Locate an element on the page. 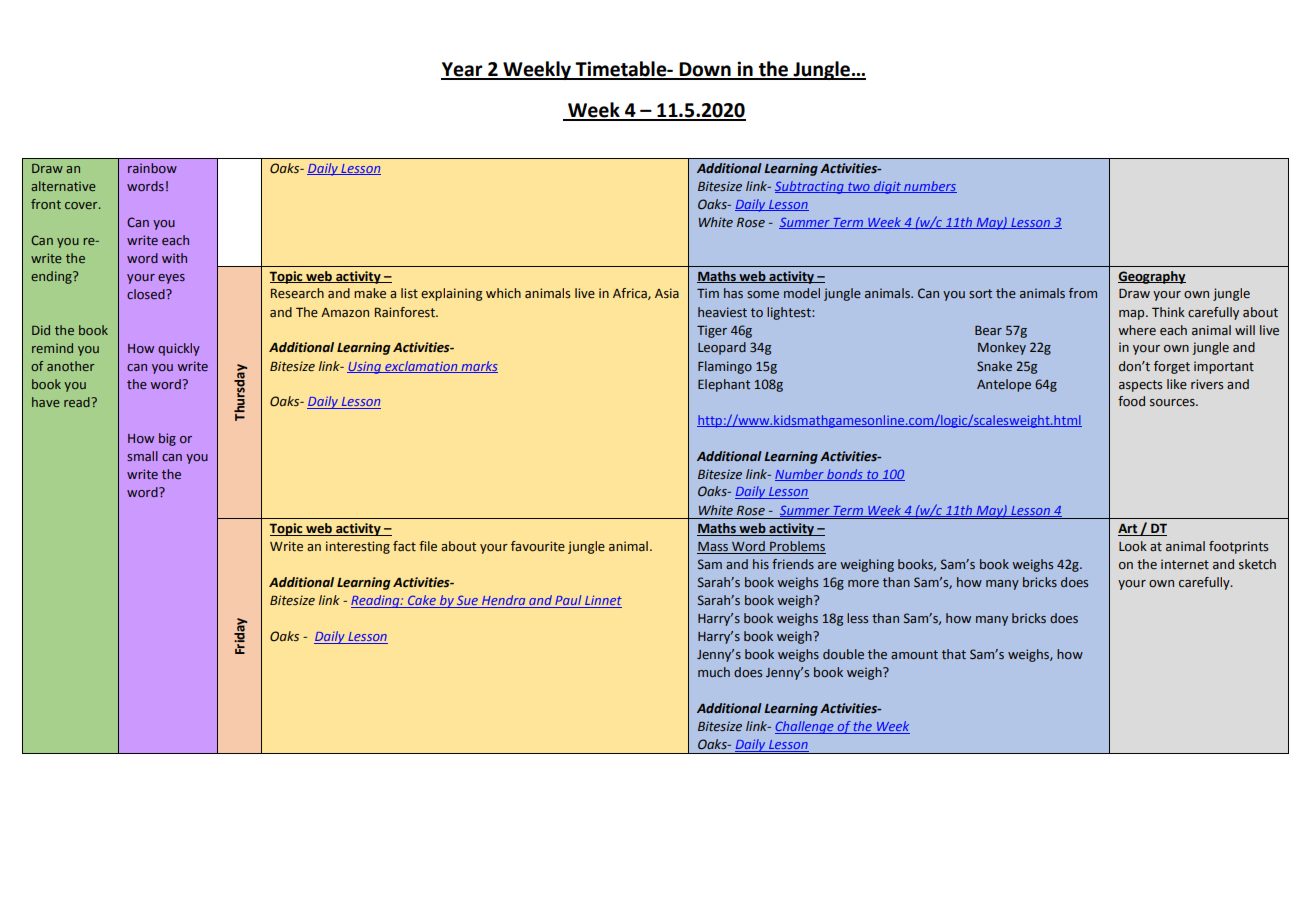 The image size is (1308, 924). two is located at coordinates (859, 187).
